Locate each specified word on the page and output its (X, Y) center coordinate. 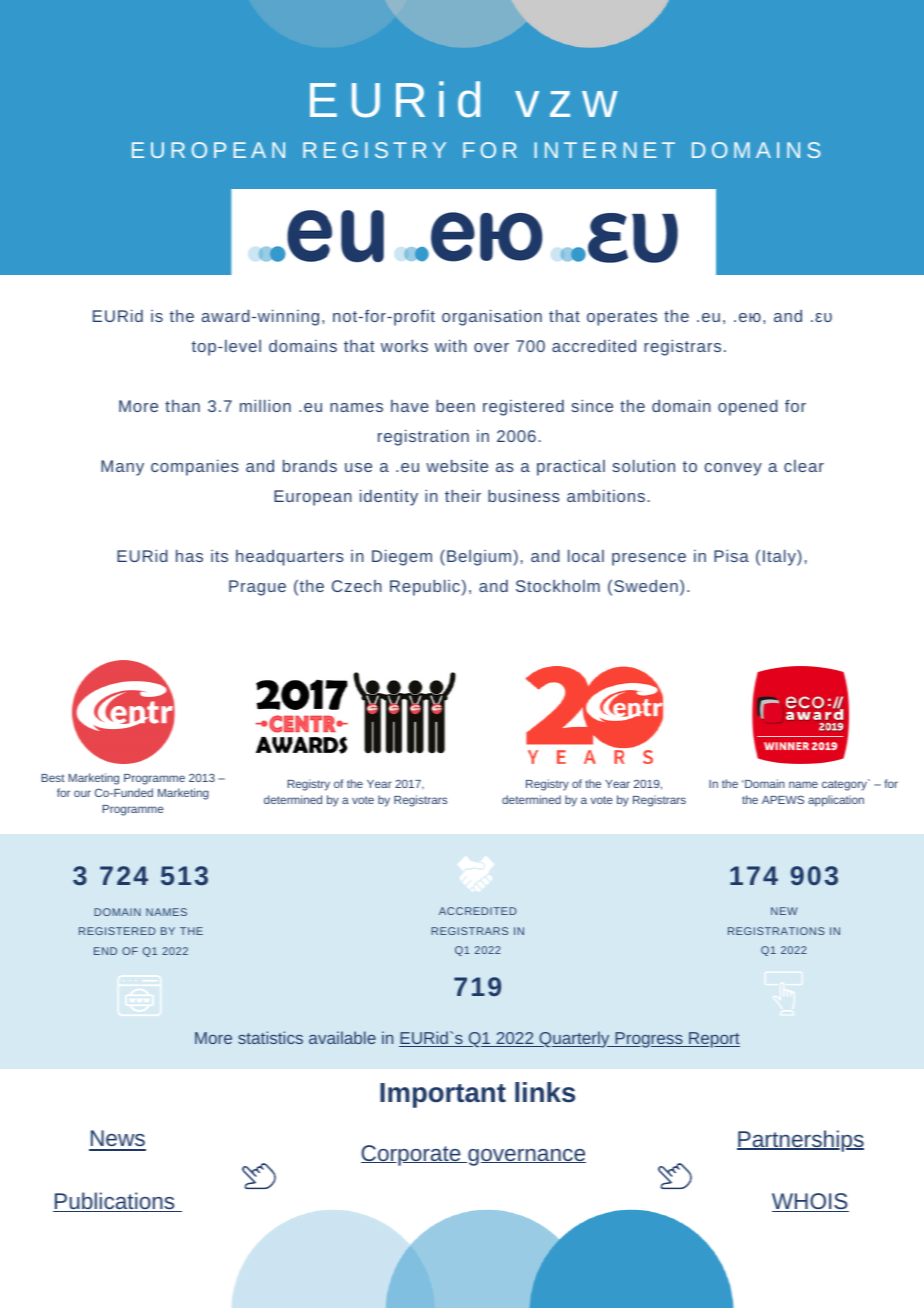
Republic (425, 587)
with (451, 345)
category (845, 785)
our (82, 793)
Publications (115, 1202)
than (182, 406)
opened (748, 407)
